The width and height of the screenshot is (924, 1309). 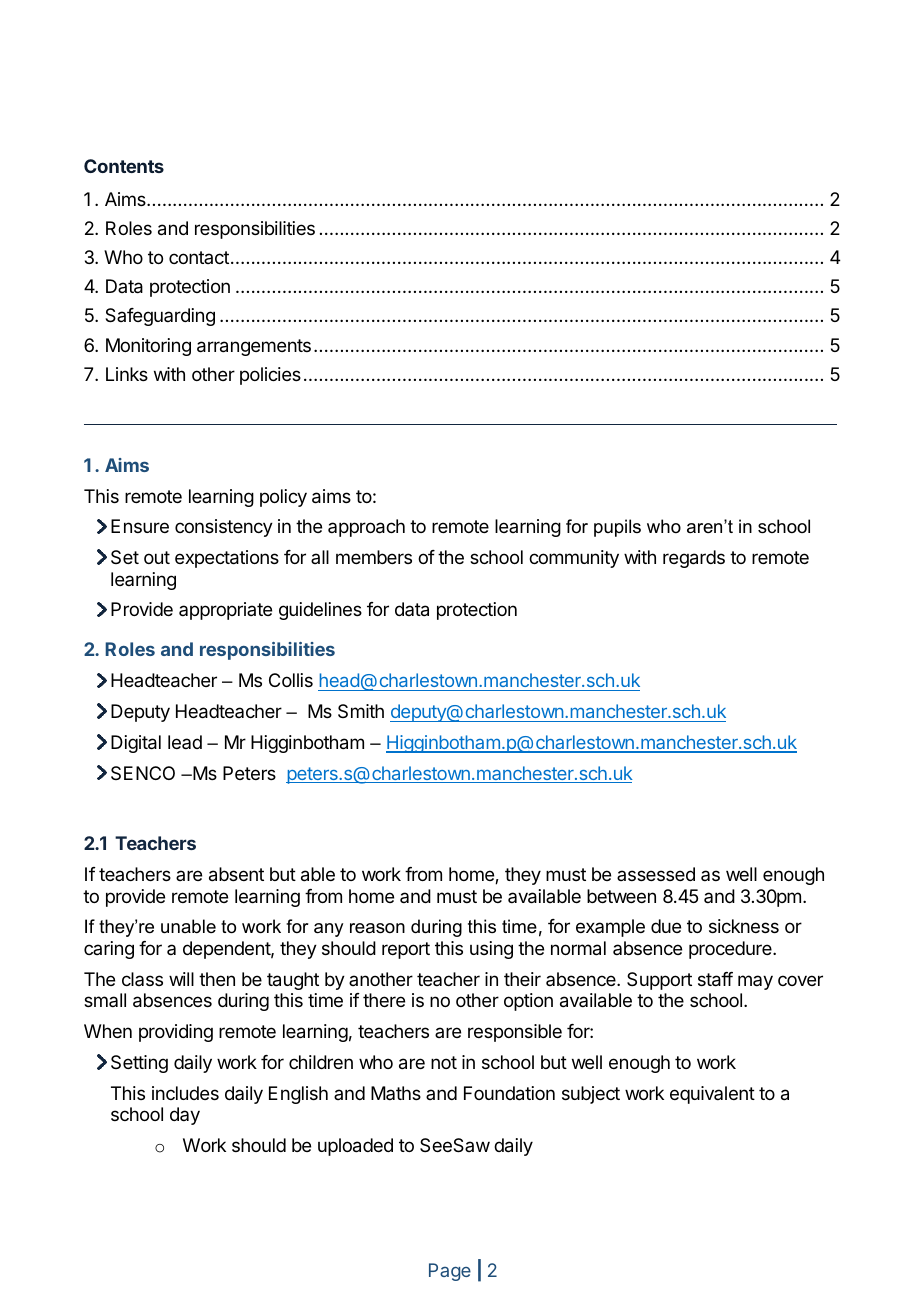 What do you see at coordinates (712, 1095) in the screenshot?
I see `equivalent` at bounding box center [712, 1095].
